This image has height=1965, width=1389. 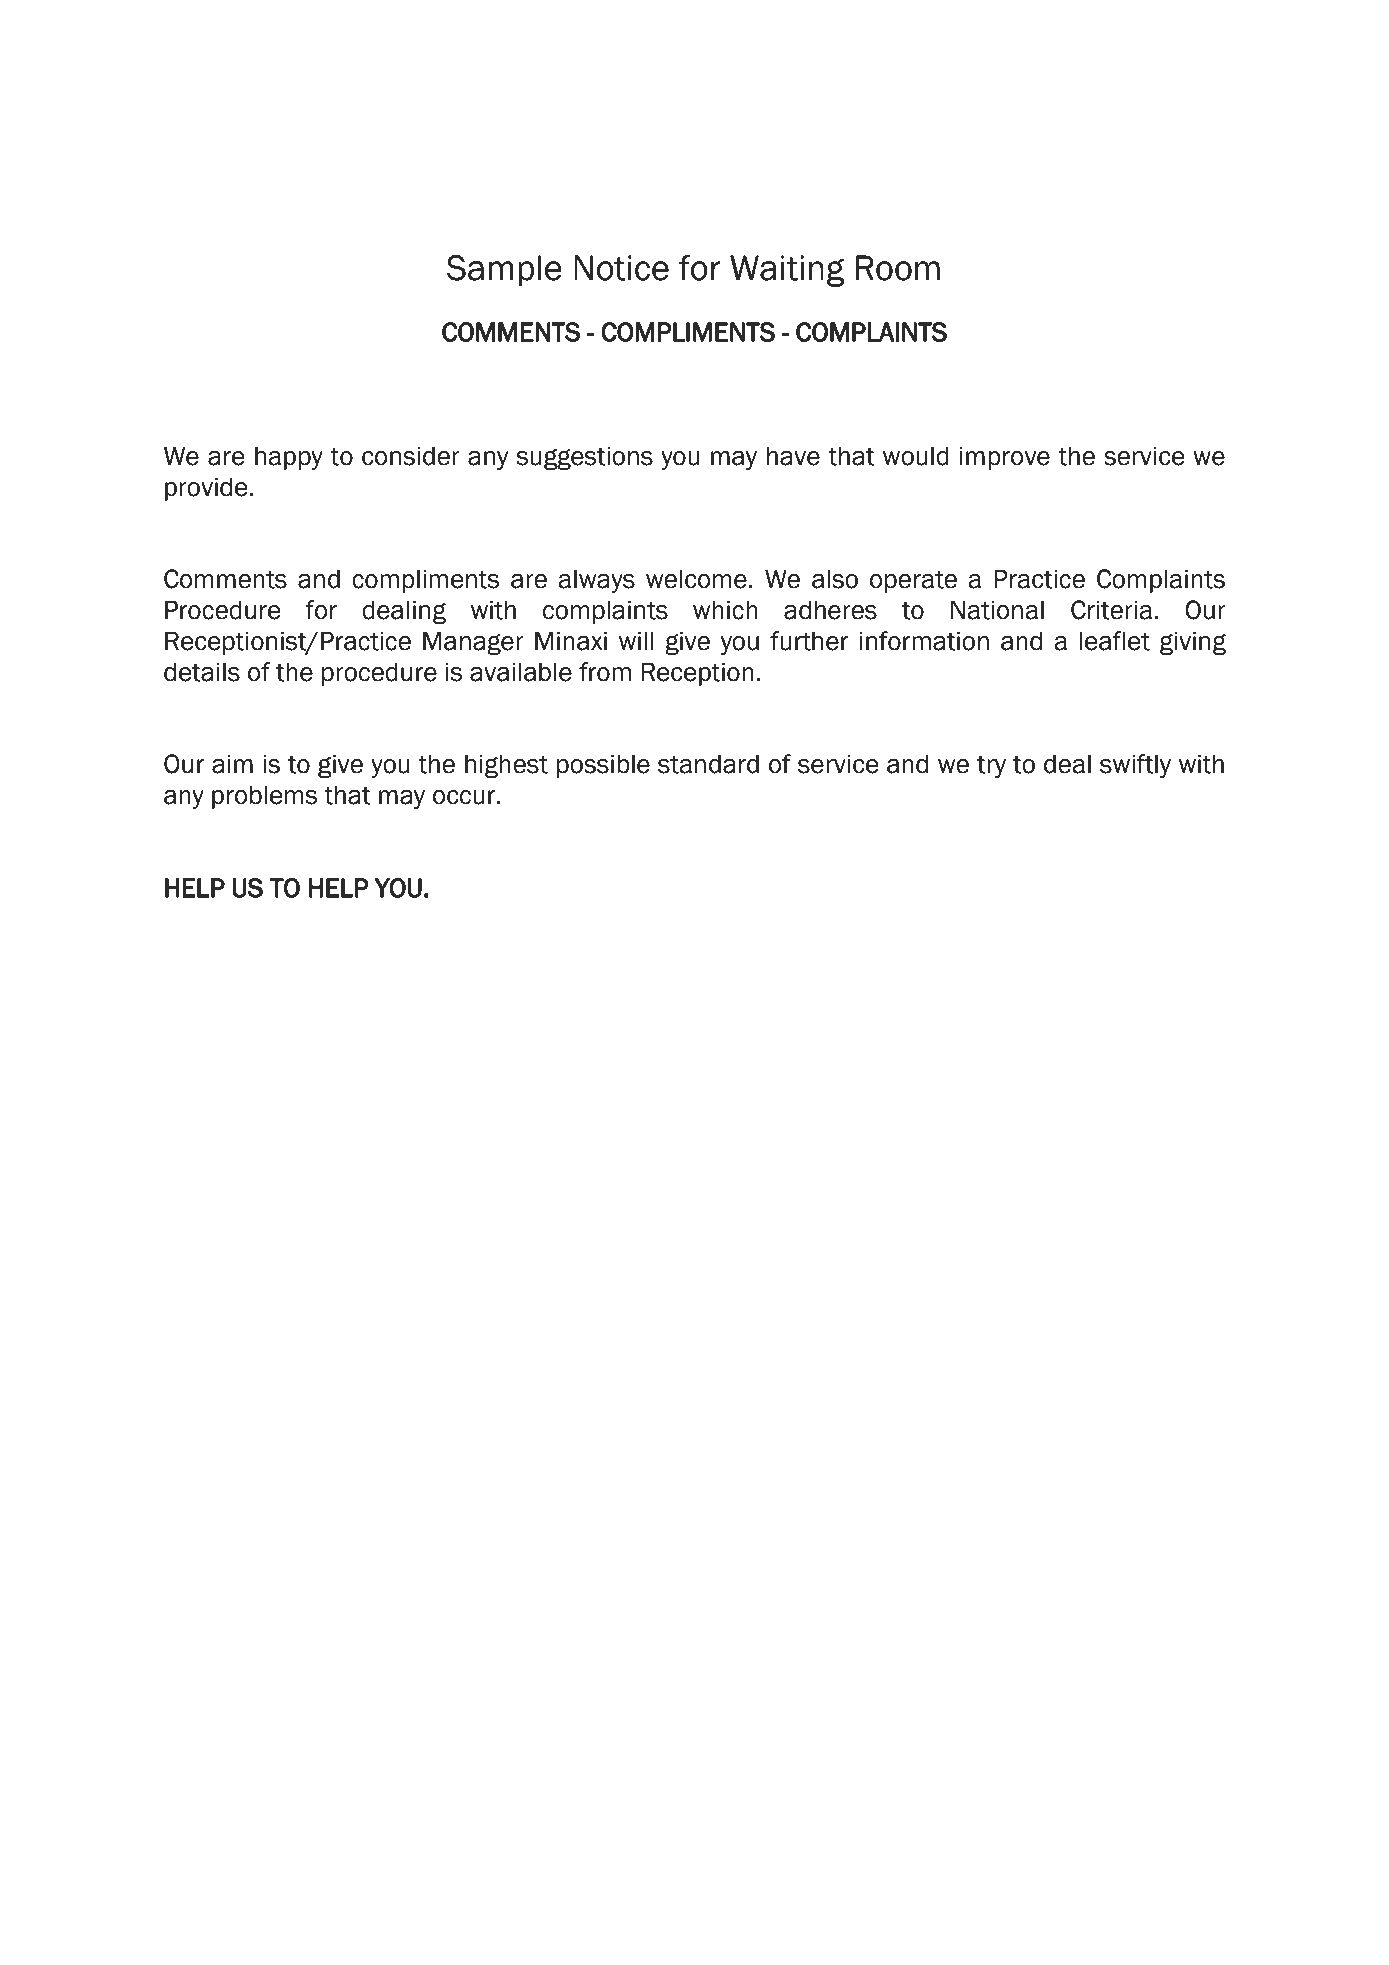 I want to click on Room, so click(x=898, y=268).
